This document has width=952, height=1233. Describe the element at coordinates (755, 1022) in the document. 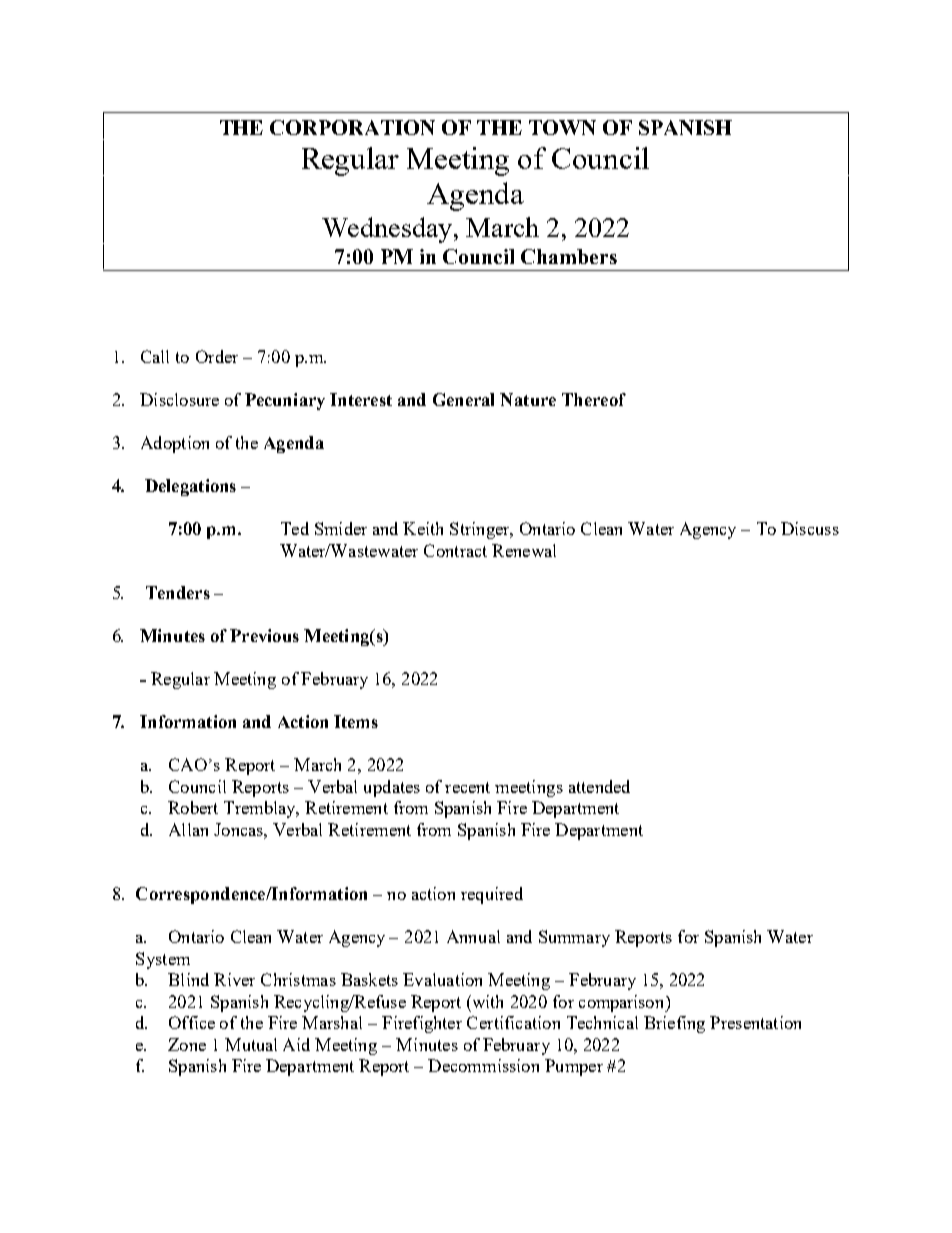

I see `Presentation` at that location.
